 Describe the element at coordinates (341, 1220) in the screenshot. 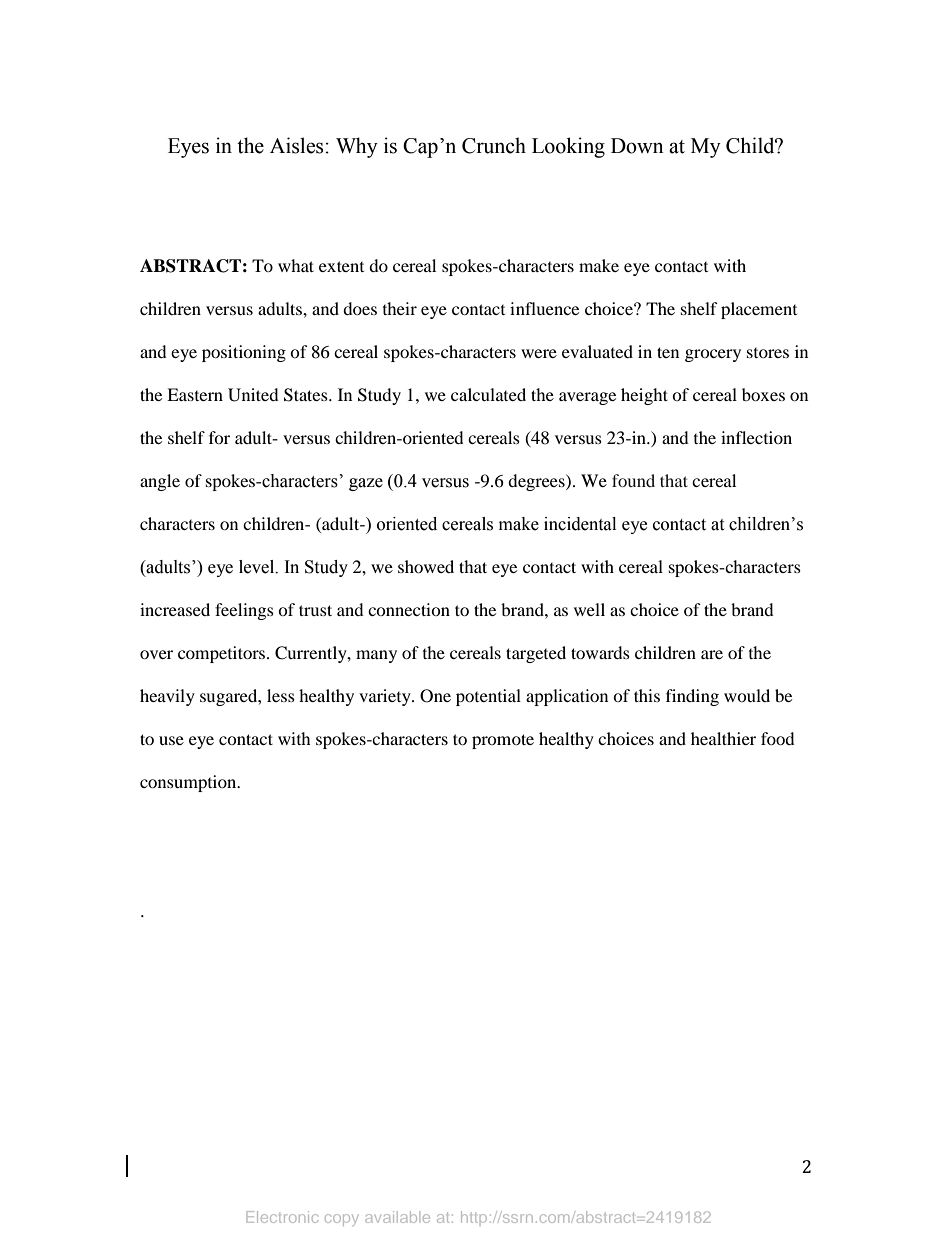

I see `copy` at that location.
